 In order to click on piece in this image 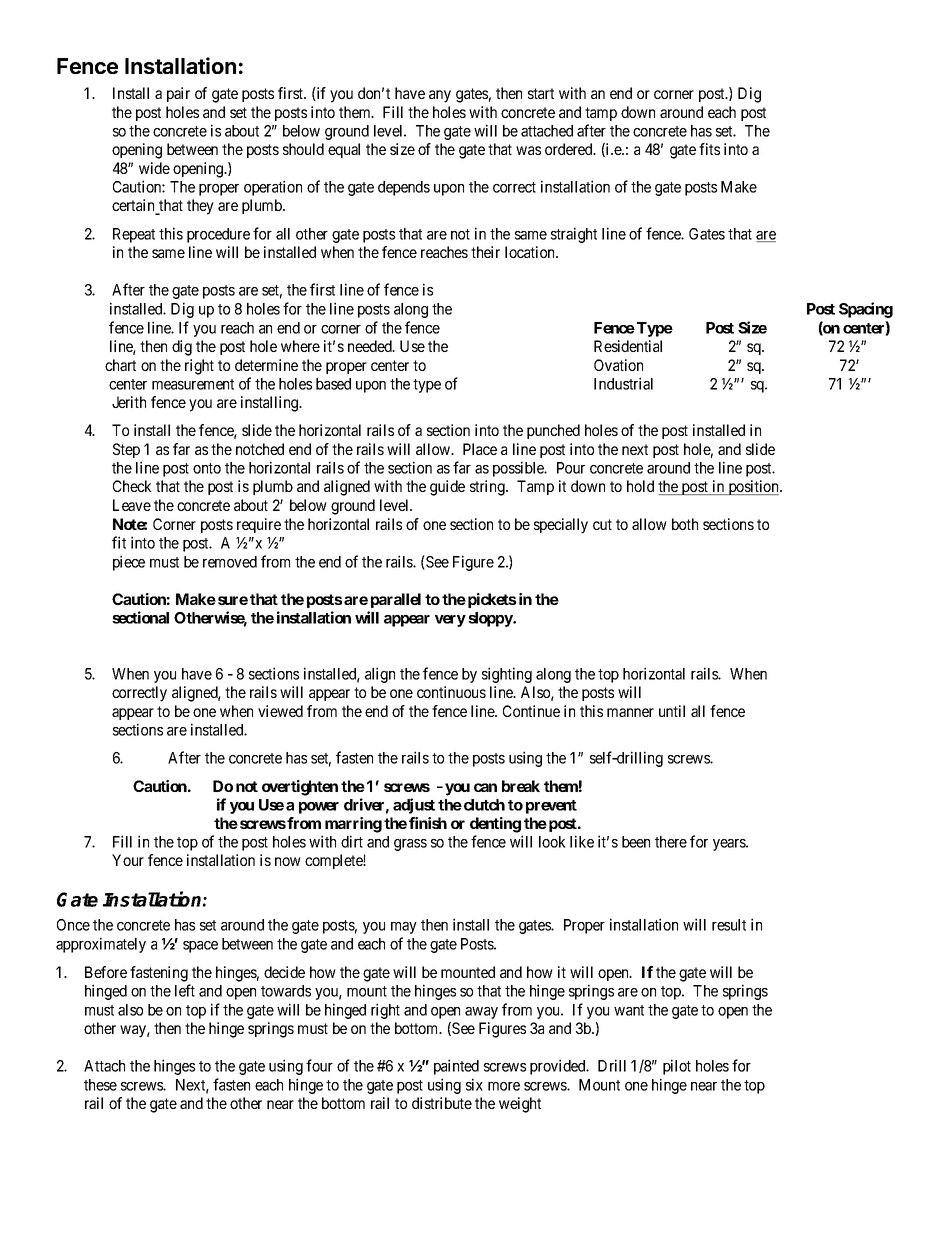, I will do `click(129, 563)`.
